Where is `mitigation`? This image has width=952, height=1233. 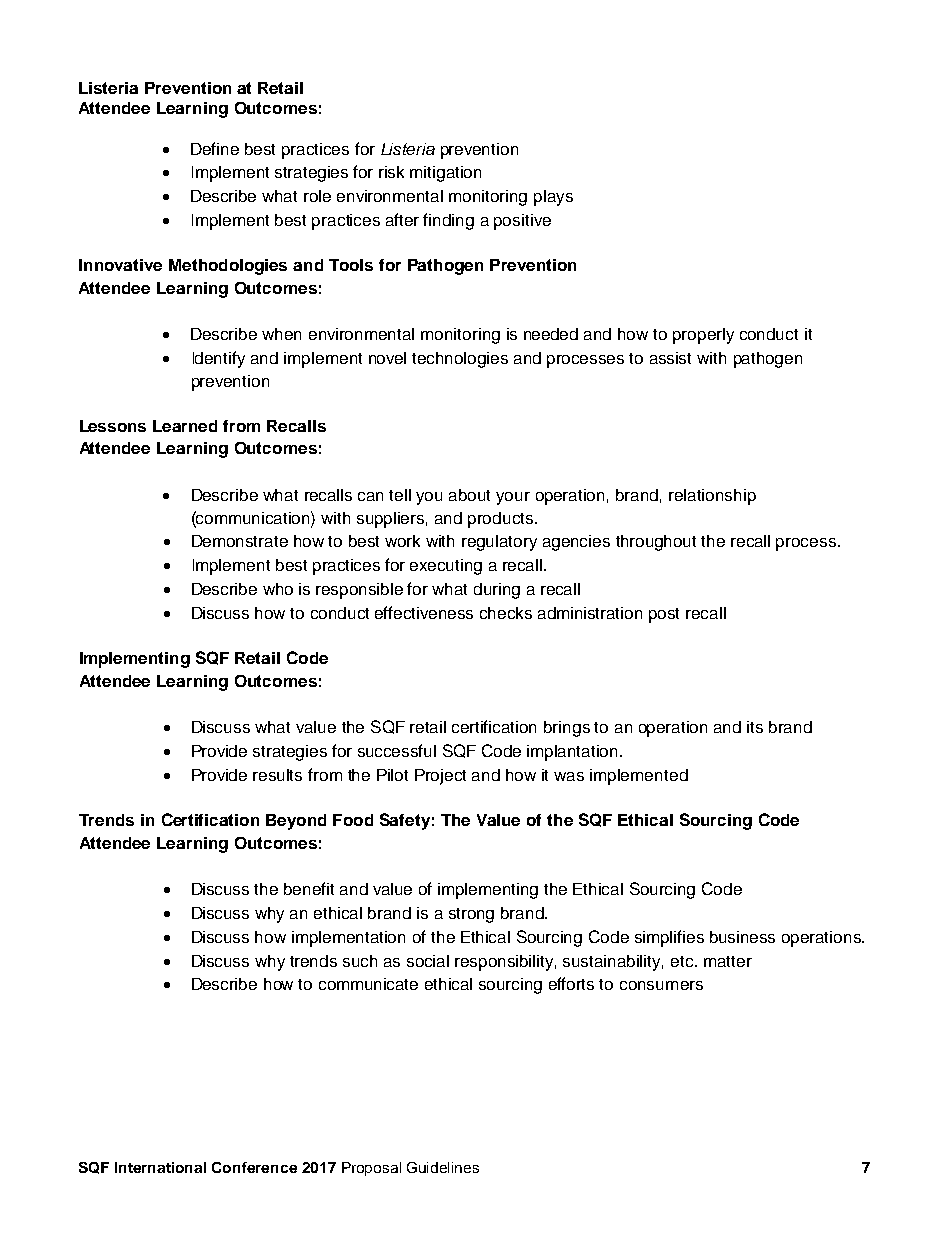
mitigation is located at coordinates (445, 174).
